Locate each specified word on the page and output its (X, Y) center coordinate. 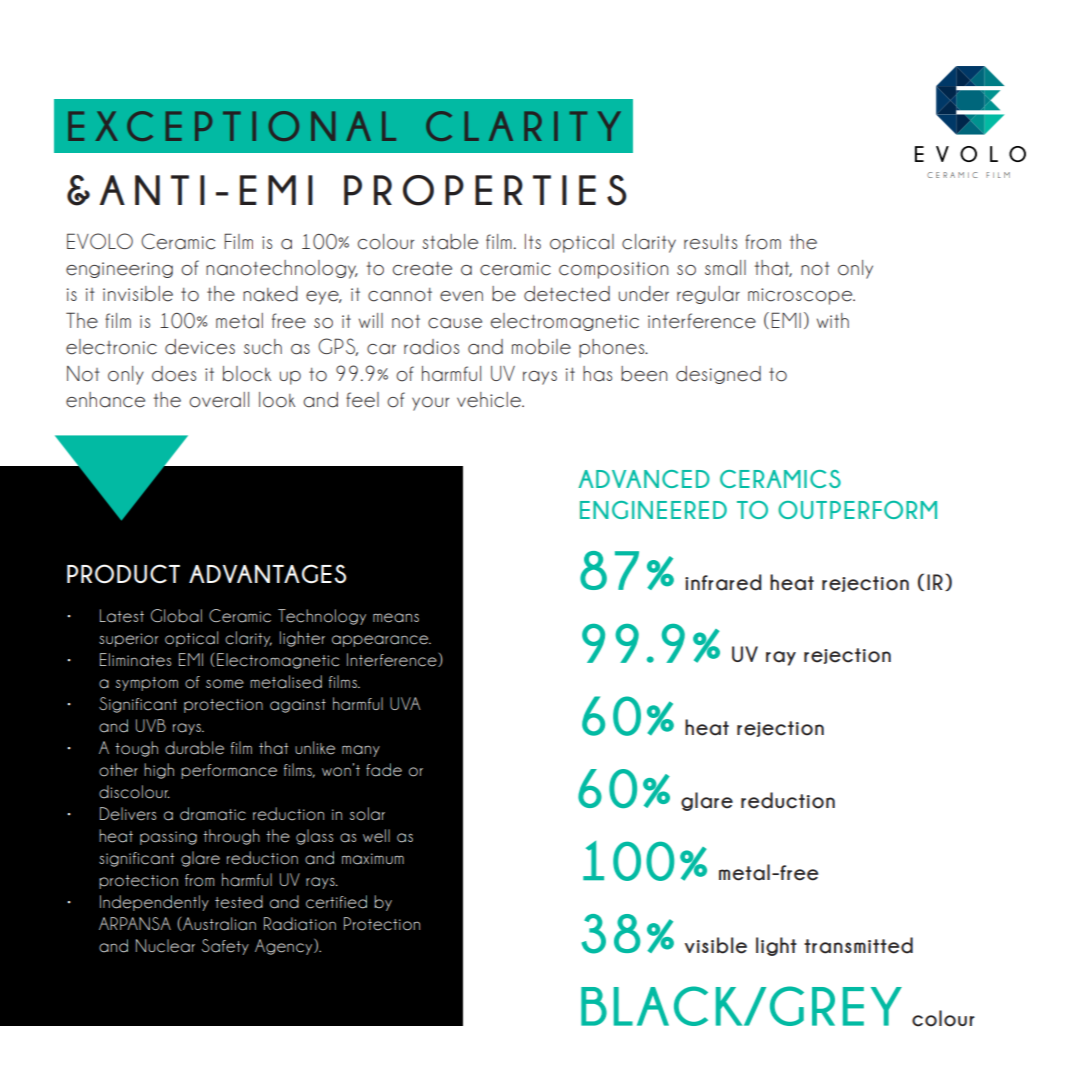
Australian (218, 924)
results (710, 242)
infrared (723, 582)
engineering (119, 270)
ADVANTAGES (267, 574)
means (396, 618)
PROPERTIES (485, 190)
